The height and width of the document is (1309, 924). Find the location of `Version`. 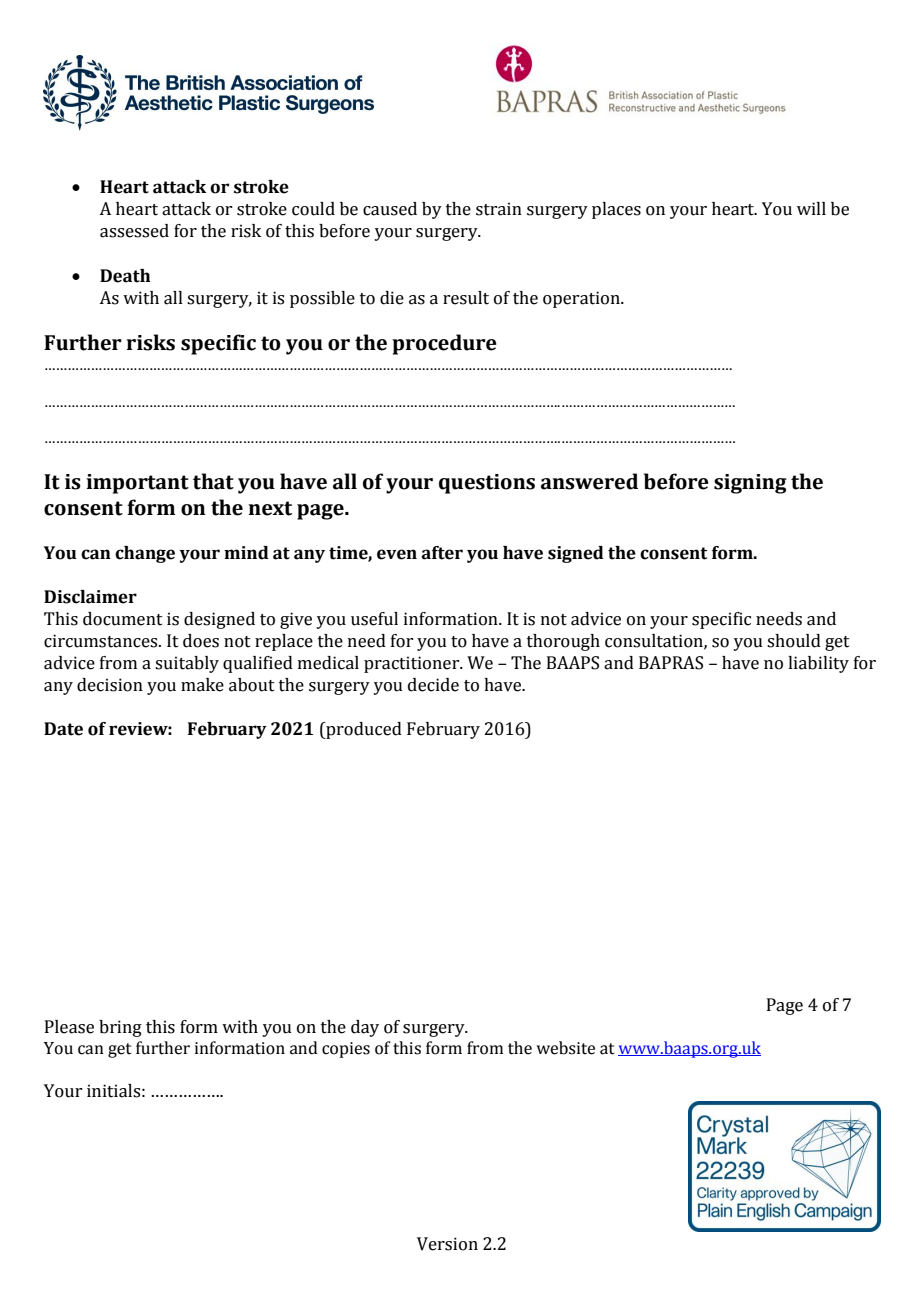

Version is located at coordinates (447, 1244).
